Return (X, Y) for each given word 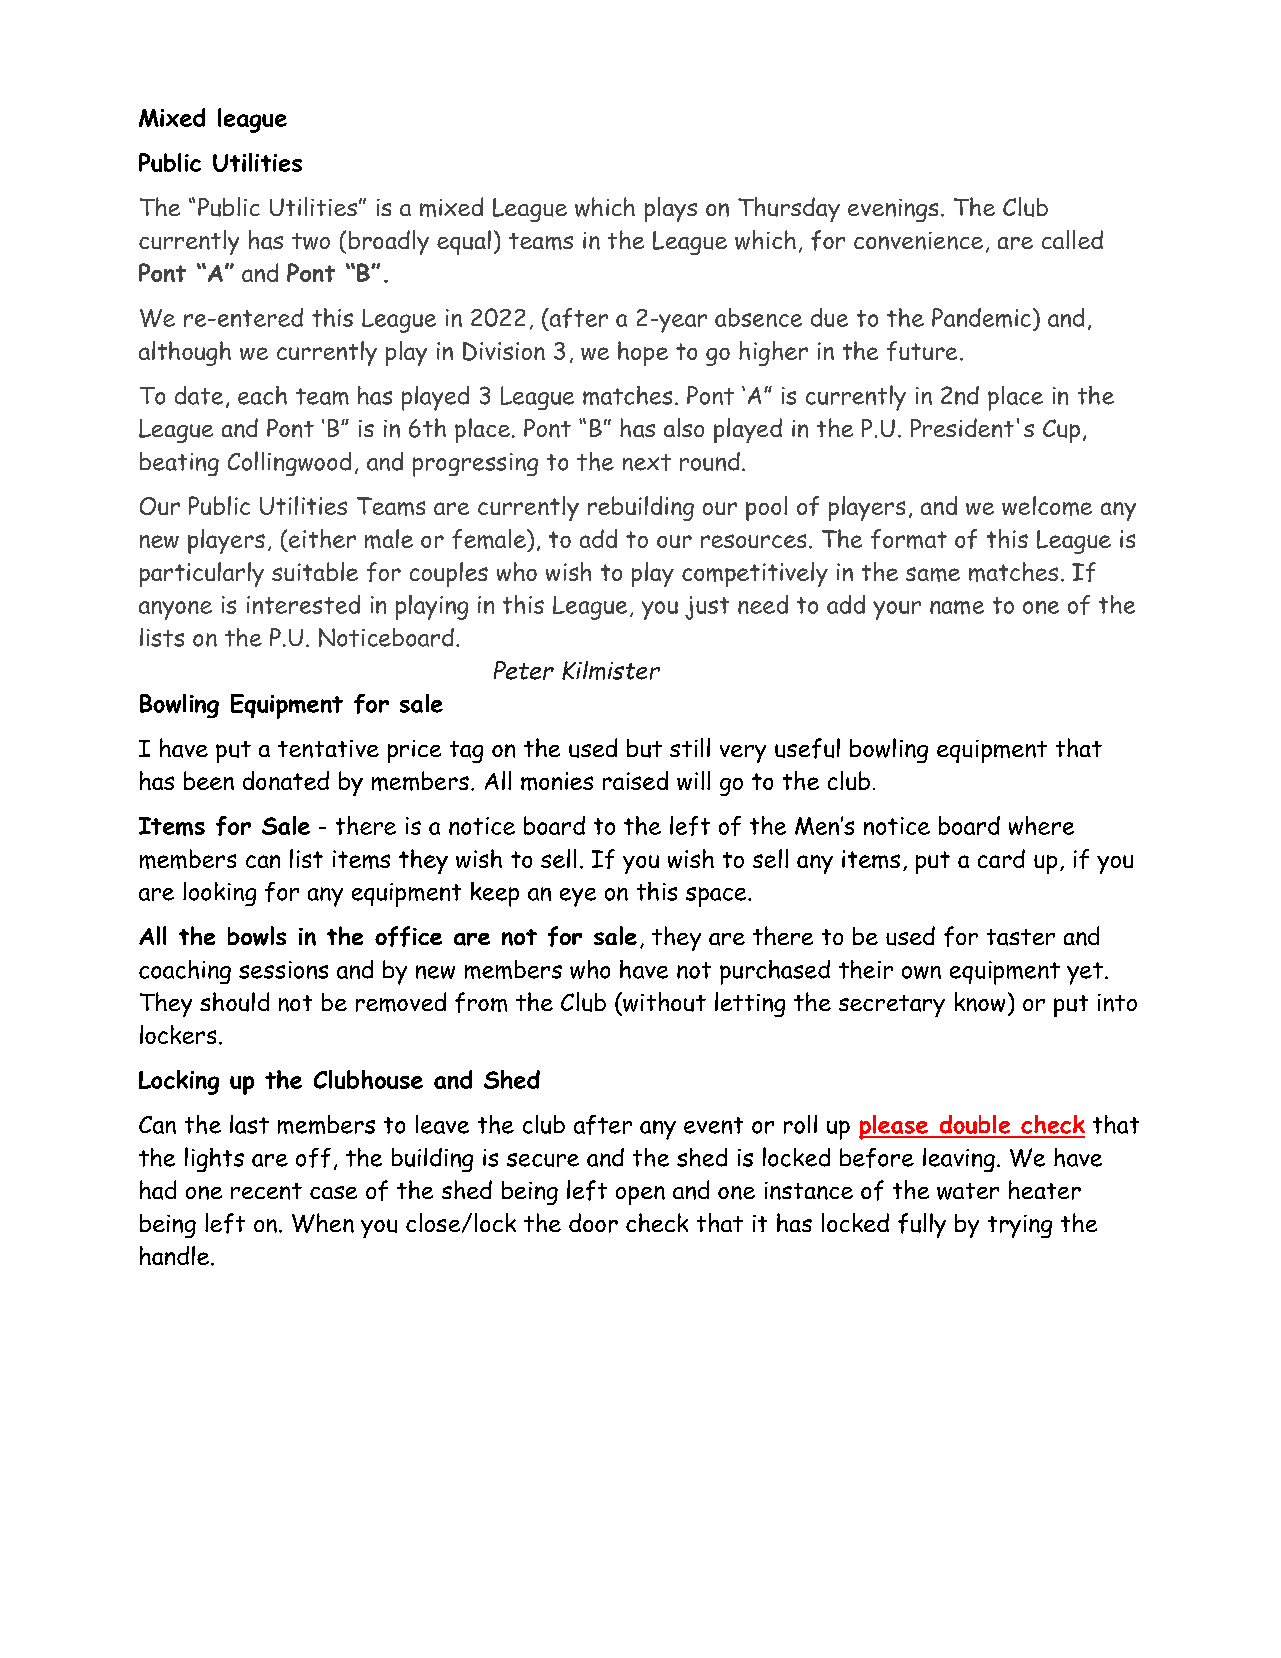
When (323, 1223)
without (663, 1002)
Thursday (789, 209)
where (1041, 825)
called (1072, 239)
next (647, 462)
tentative (328, 749)
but (644, 748)
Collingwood (289, 463)
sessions (283, 970)
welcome (1047, 506)
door (593, 1223)
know (980, 1002)
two (311, 241)
